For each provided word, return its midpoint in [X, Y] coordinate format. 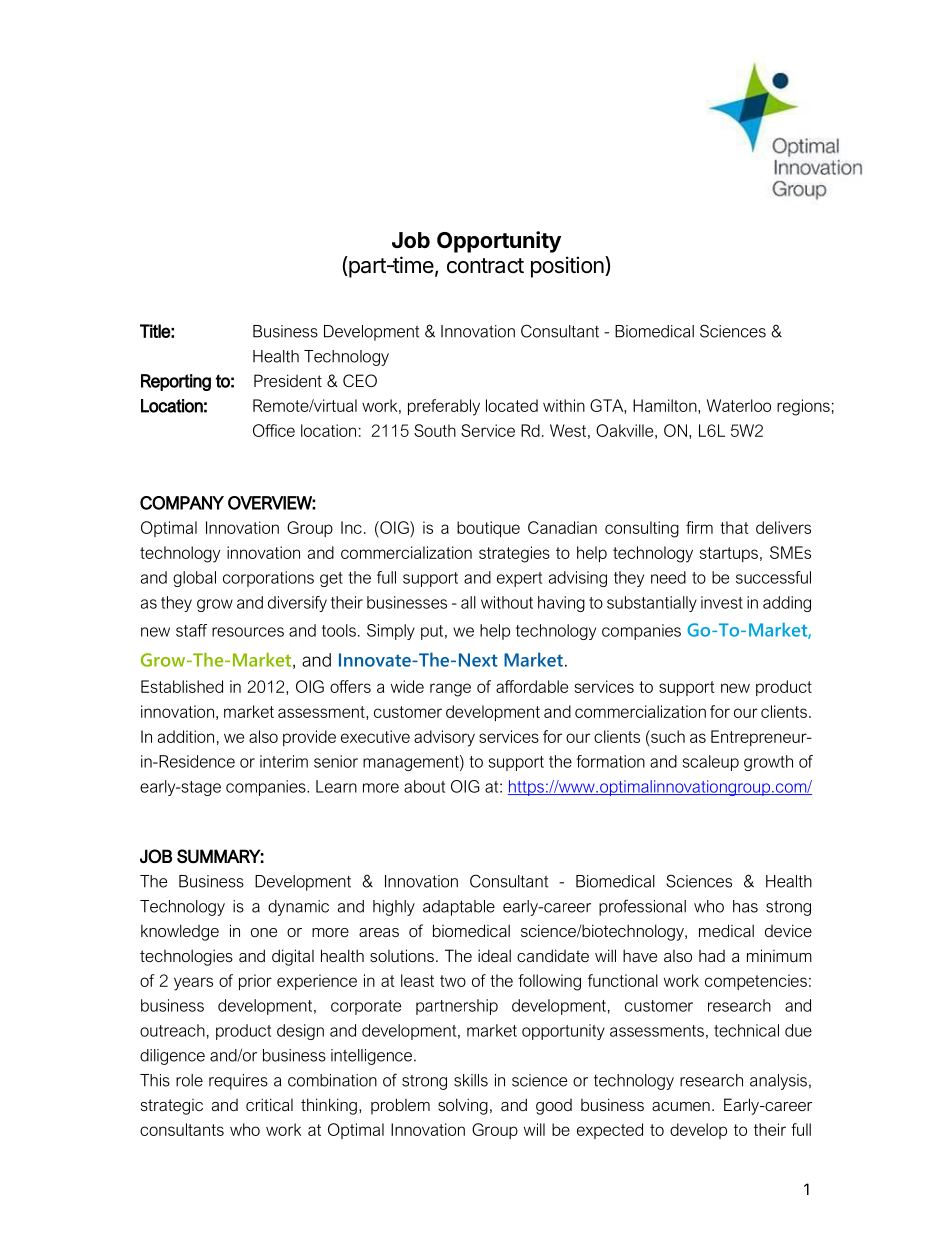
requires [238, 1082]
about [424, 786]
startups [729, 554]
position [568, 267]
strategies [514, 554]
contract [485, 266]
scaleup [711, 763]
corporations [268, 579]
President [288, 380]
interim [284, 761]
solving [463, 1106]
